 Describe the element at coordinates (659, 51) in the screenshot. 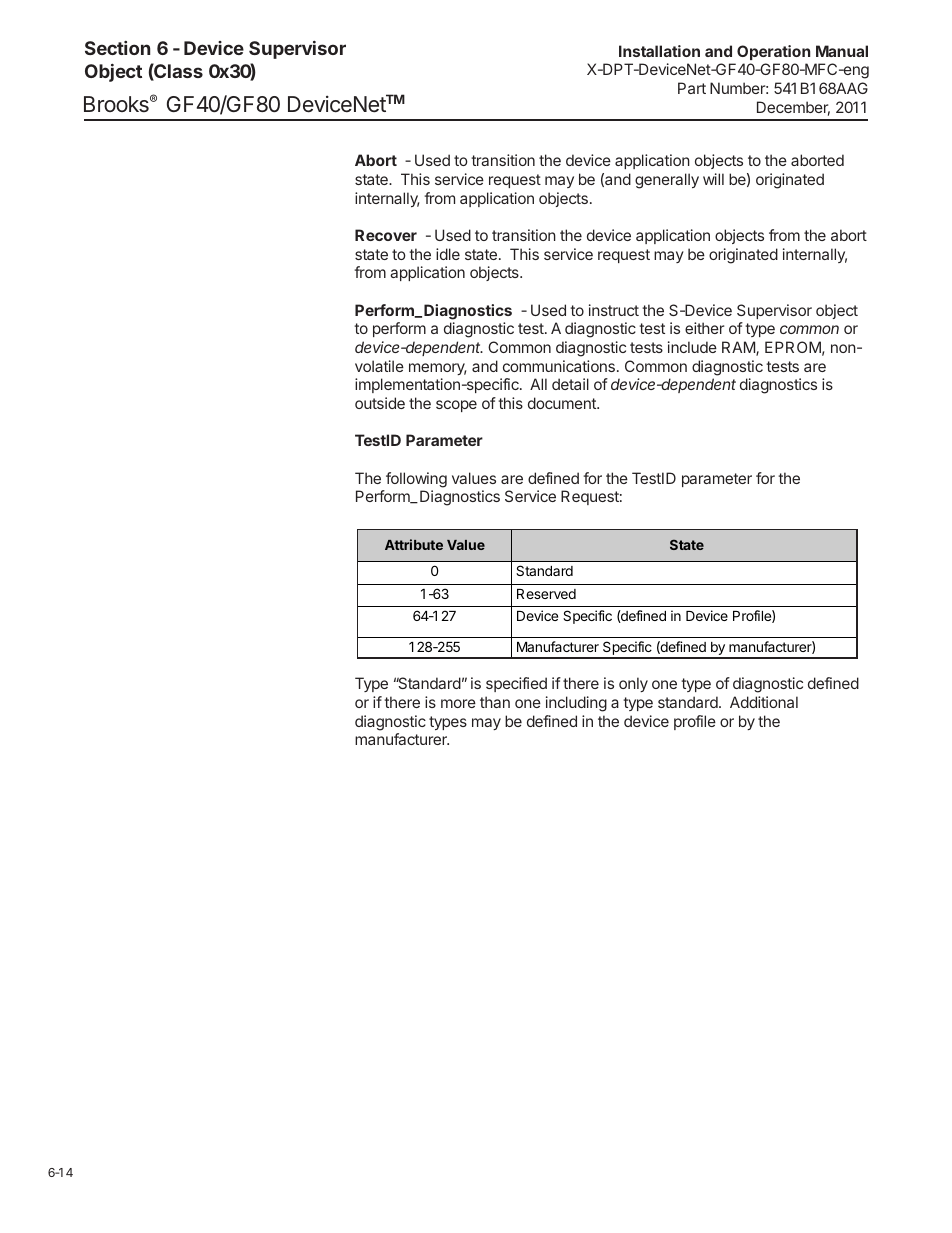

I see `Installation` at that location.
